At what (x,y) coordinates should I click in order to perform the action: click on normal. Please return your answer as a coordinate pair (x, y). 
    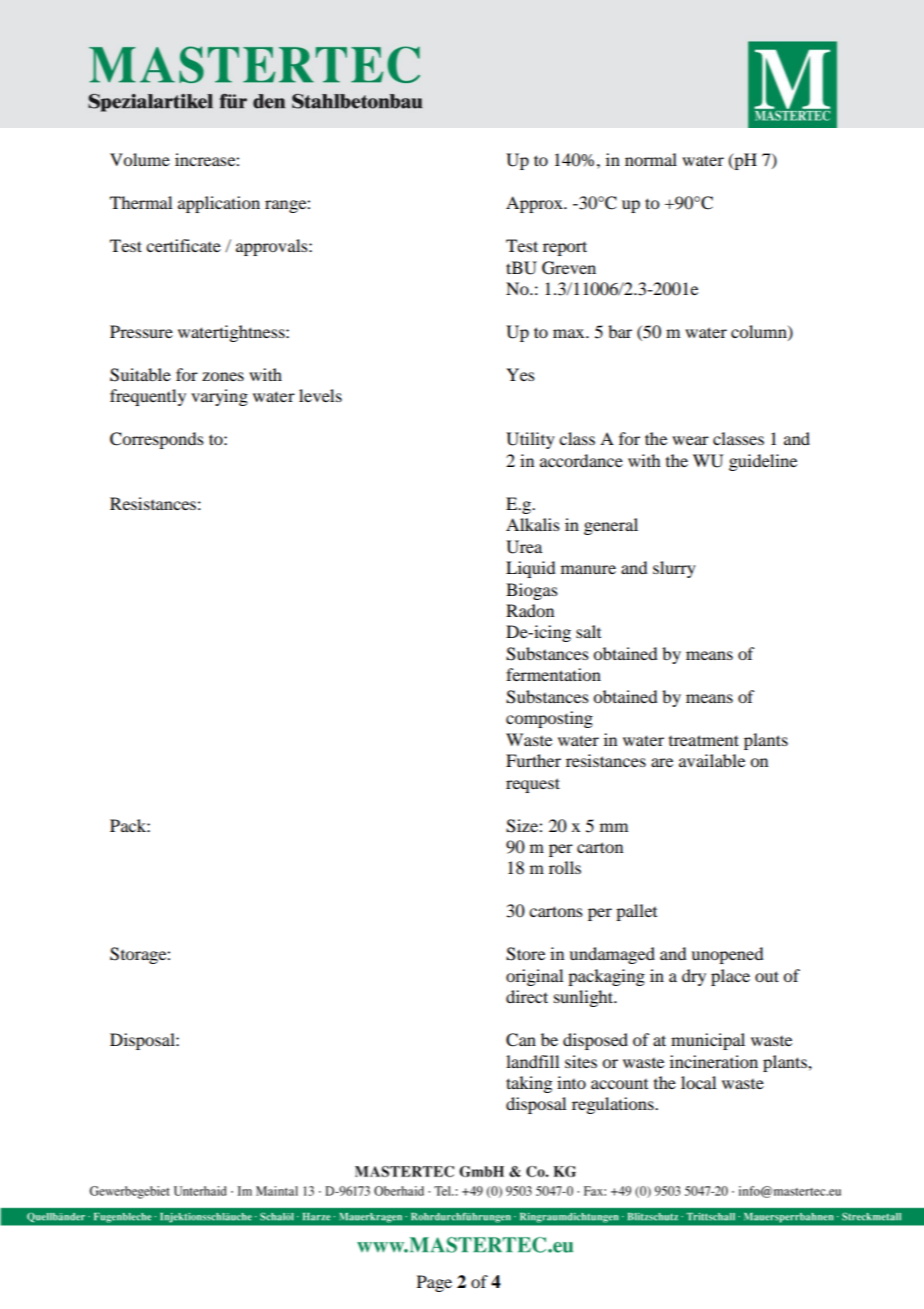
    Looking at the image, I should click on (651, 159).
